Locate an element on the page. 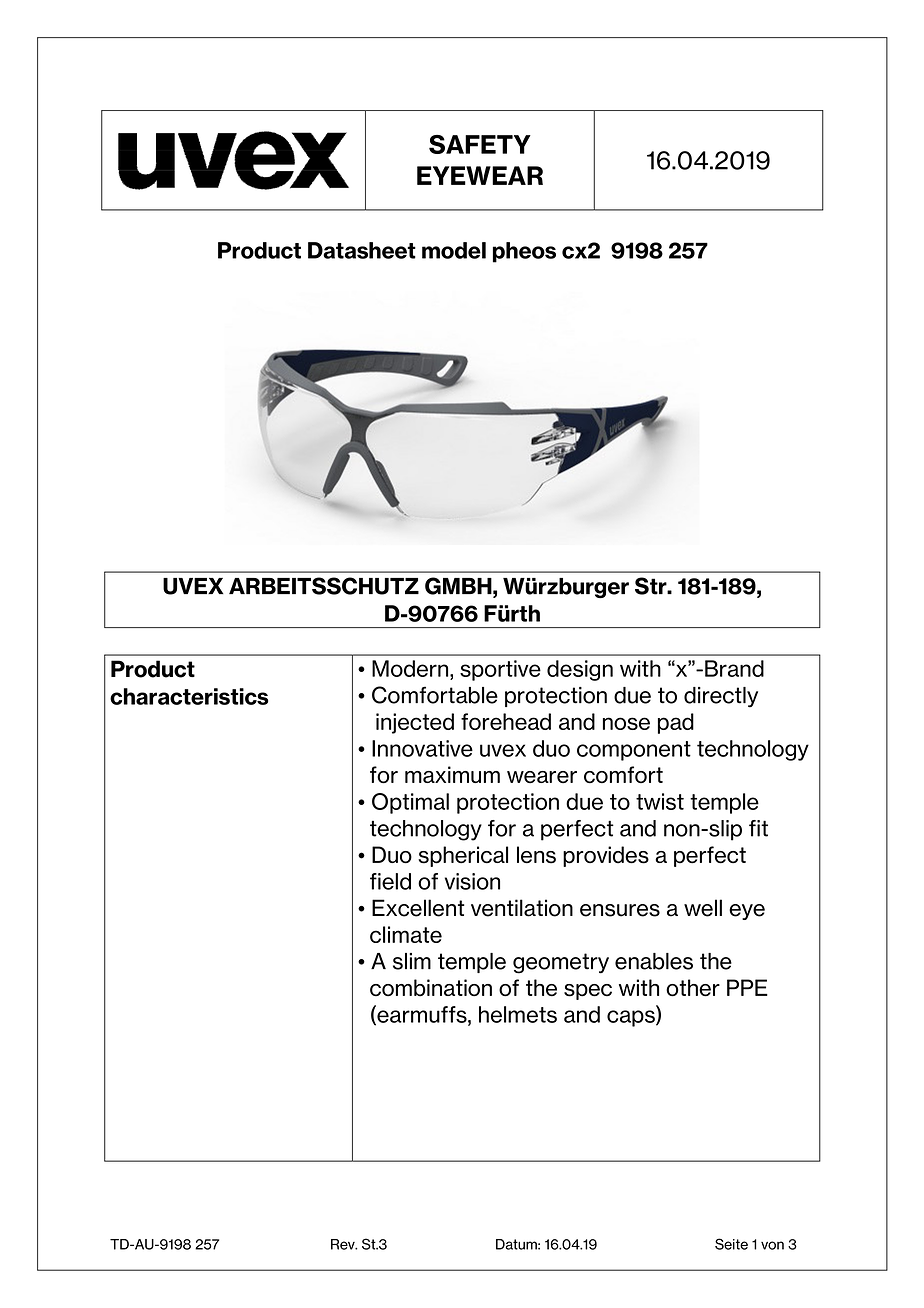 The height and width of the page is (1308, 924). von is located at coordinates (772, 1245).
